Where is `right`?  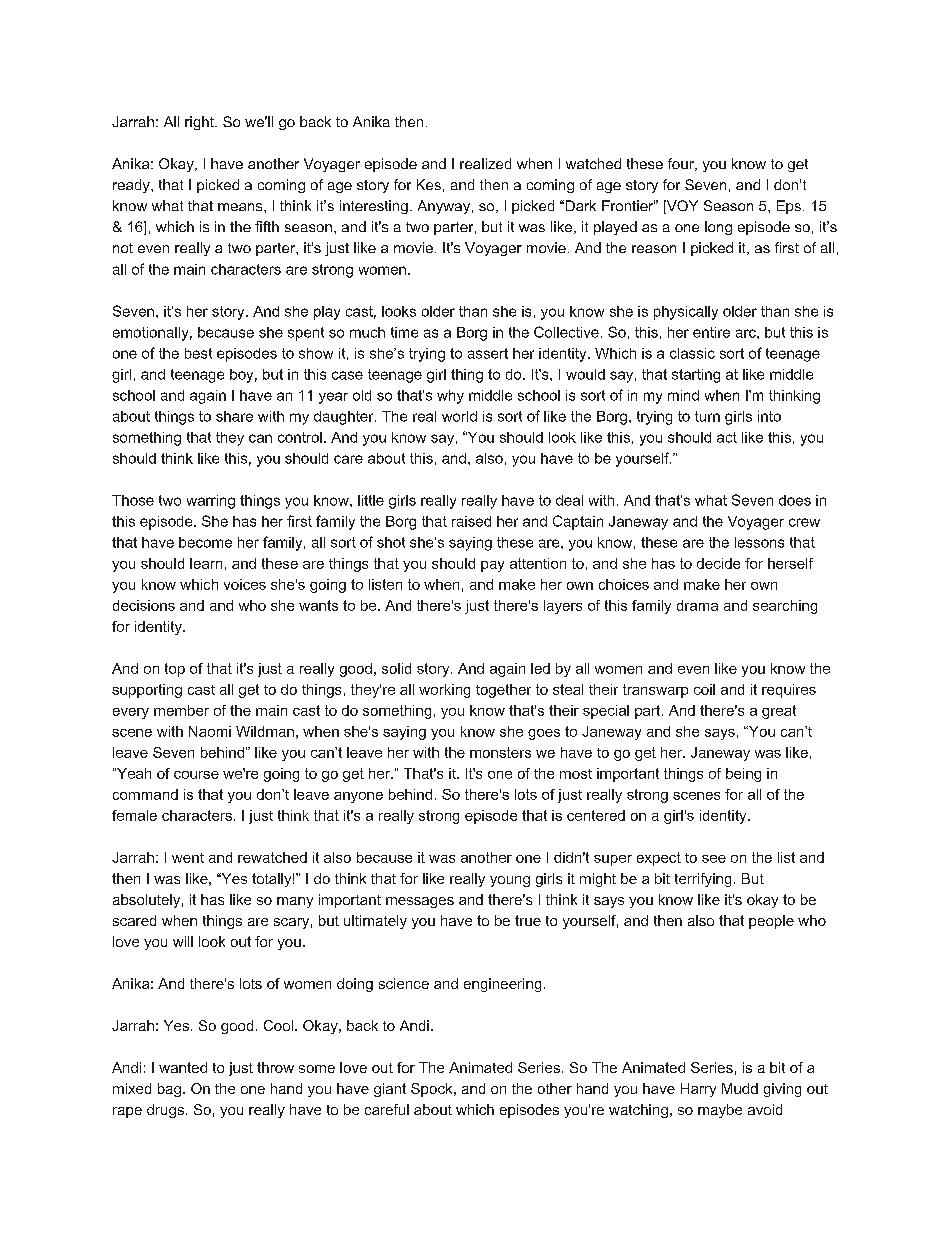 right is located at coordinates (200, 123).
